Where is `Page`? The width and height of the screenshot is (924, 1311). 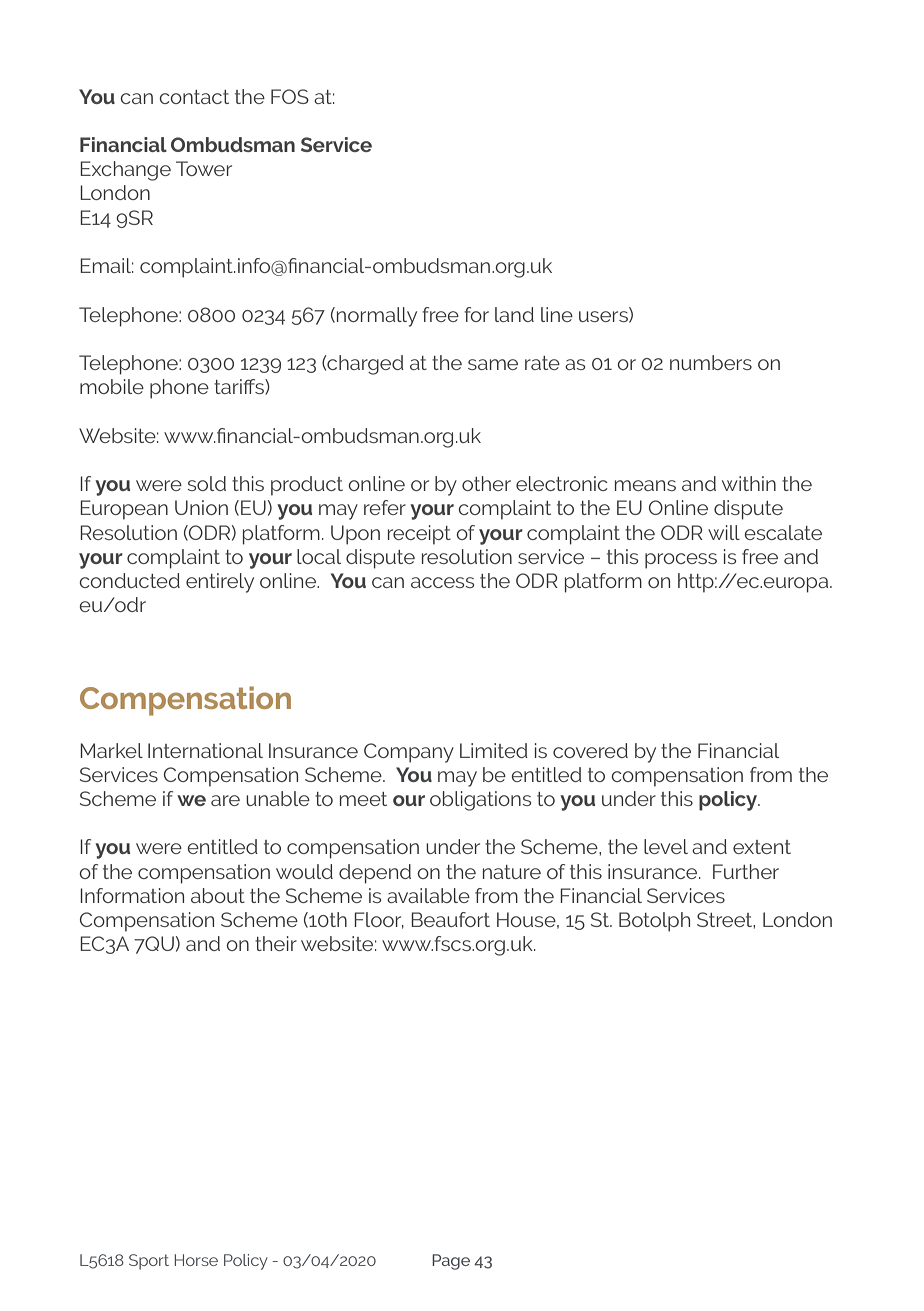
Page is located at coordinates (451, 1262).
